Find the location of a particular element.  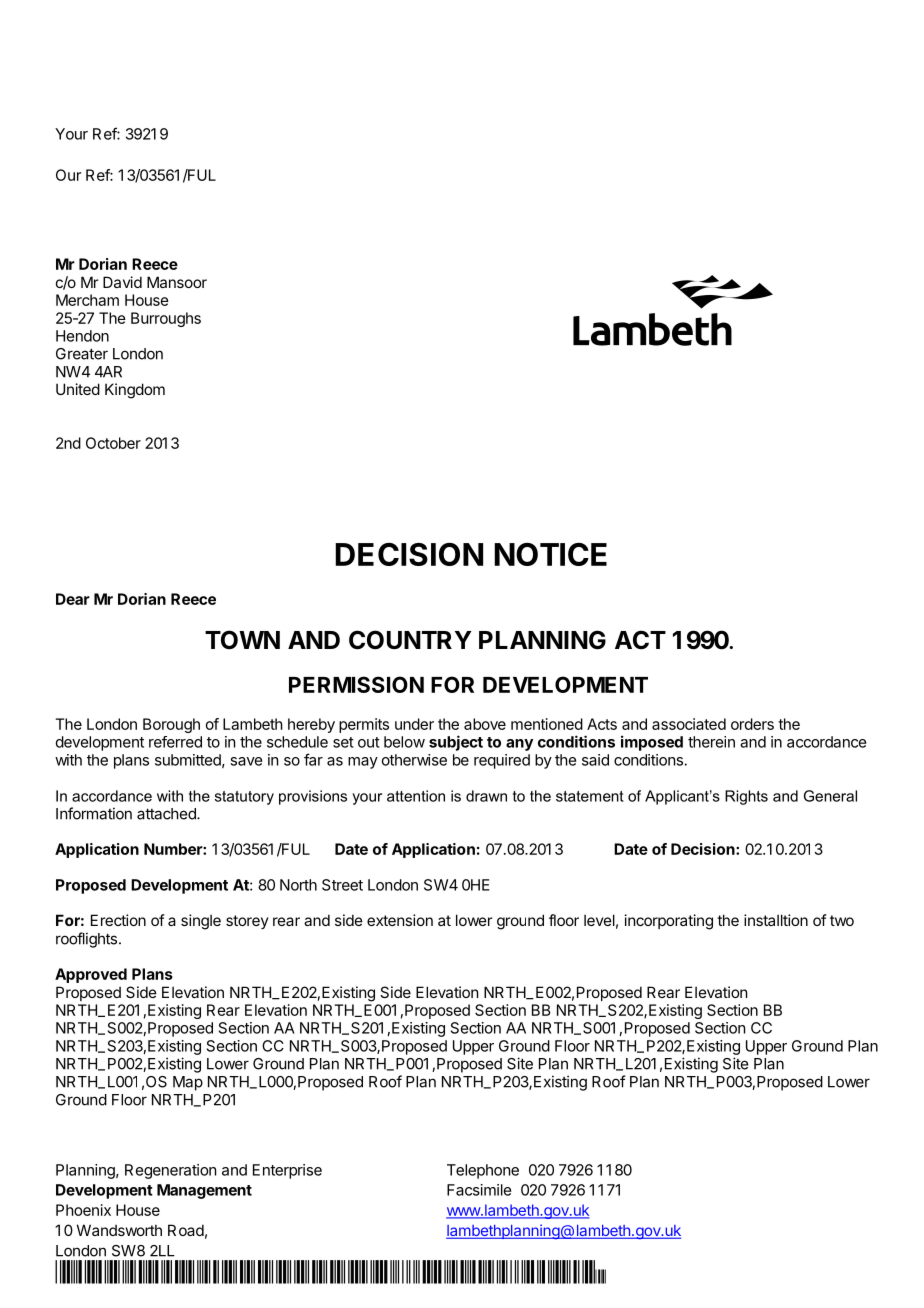

Facsimile is located at coordinates (479, 1190).
